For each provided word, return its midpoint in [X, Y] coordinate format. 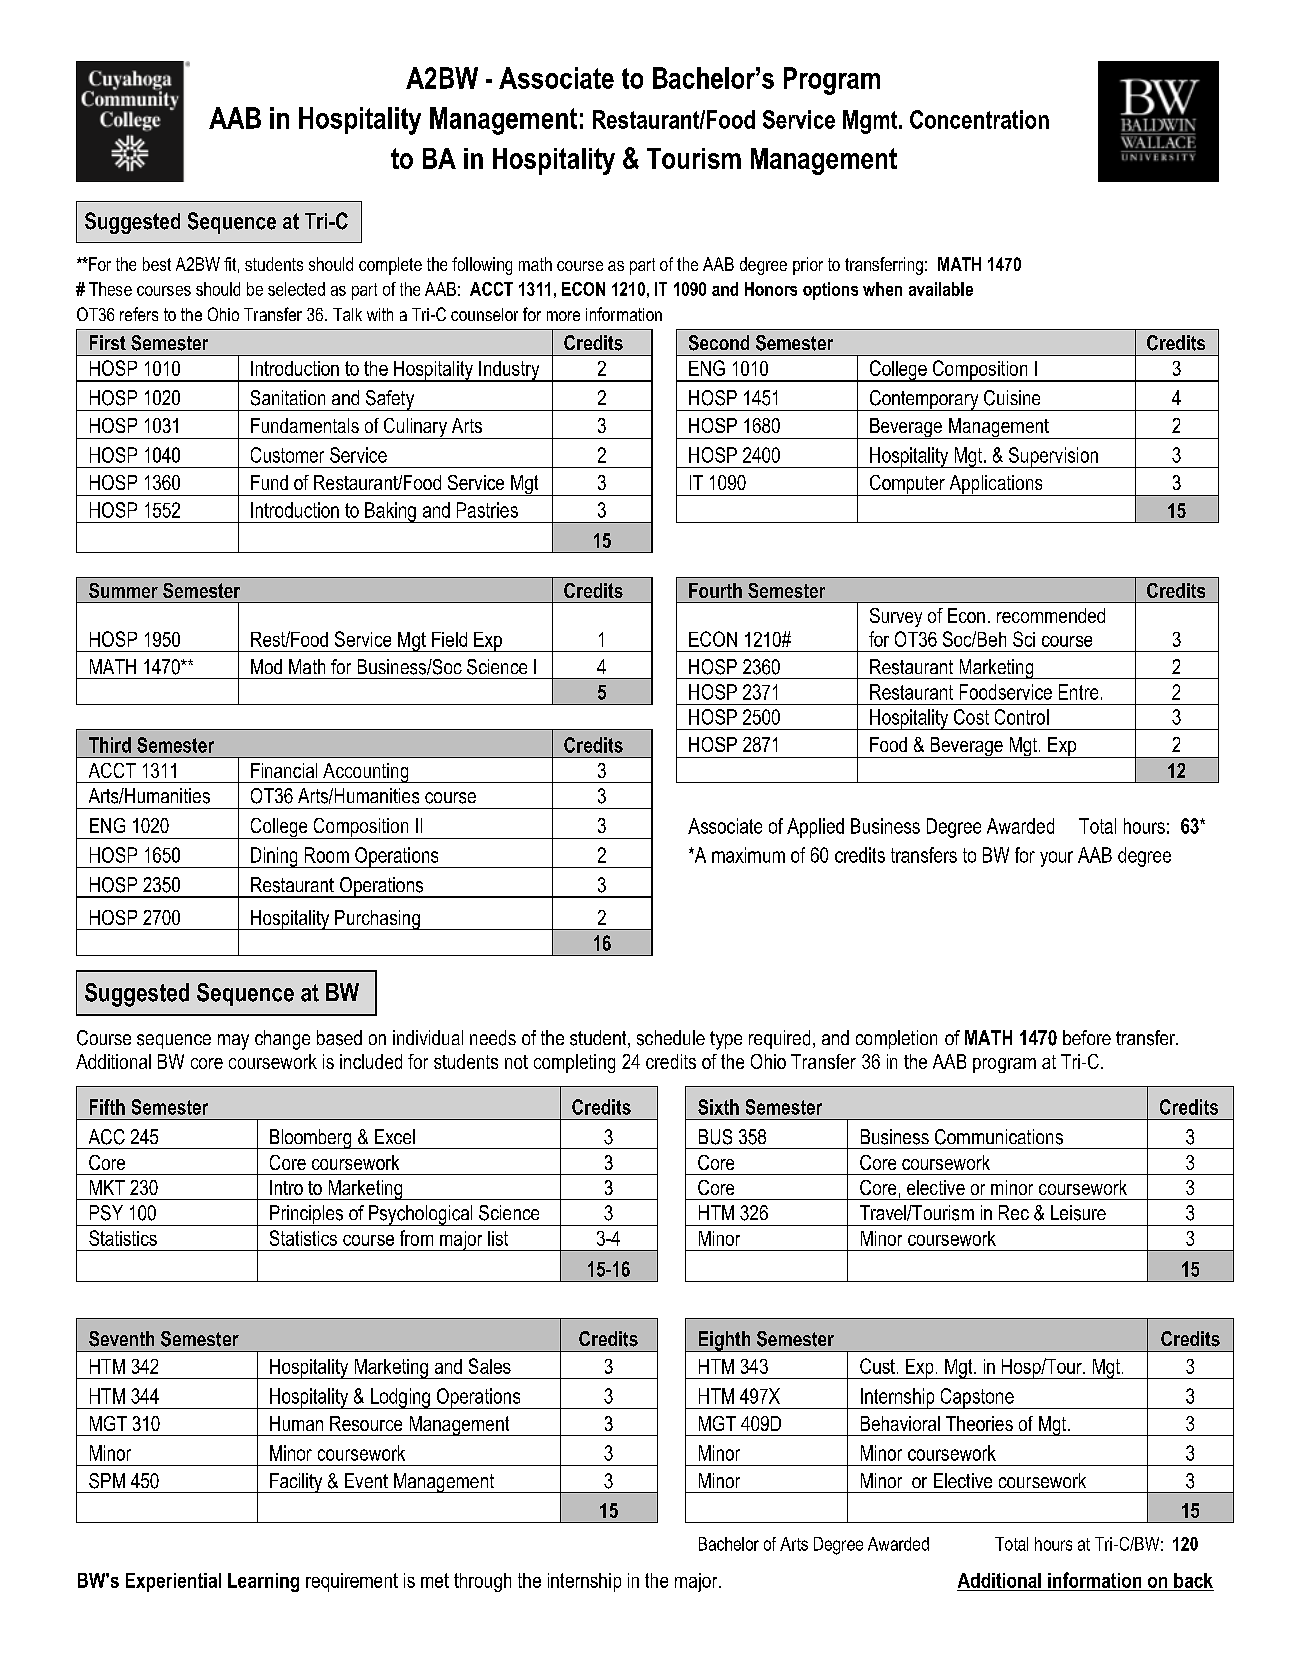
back [1193, 1580]
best [157, 264]
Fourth [715, 590]
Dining [274, 857]
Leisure [1078, 1213]
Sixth [718, 1107]
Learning [263, 1582]
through [482, 1582]
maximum [748, 855]
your [1056, 859]
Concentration [979, 119]
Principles [306, 1215]
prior [808, 266]
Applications [996, 485]
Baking [390, 512]
